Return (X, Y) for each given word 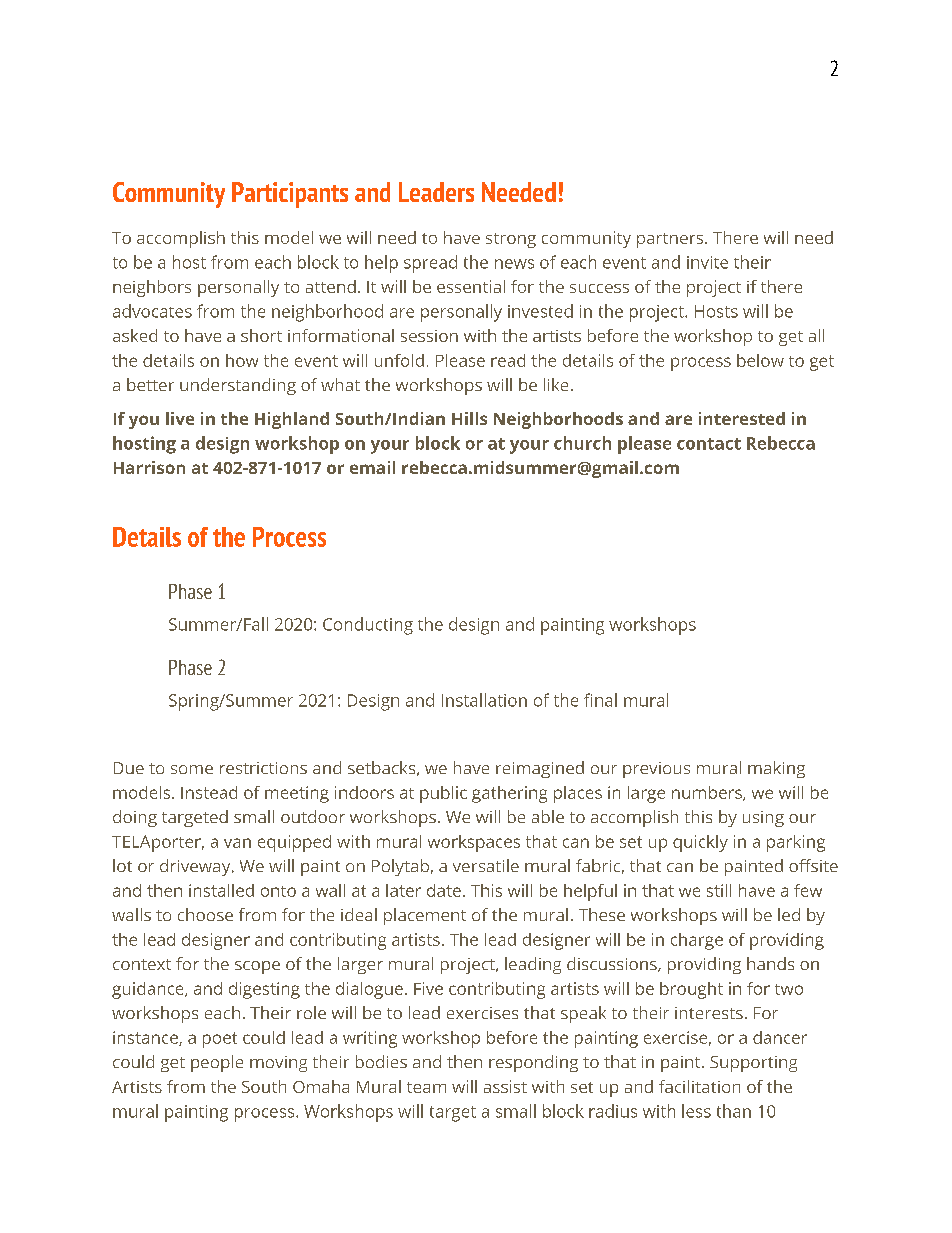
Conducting (368, 626)
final (600, 700)
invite (707, 262)
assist (505, 1086)
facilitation (699, 1086)
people (217, 1063)
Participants (290, 195)
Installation (484, 700)
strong (511, 240)
